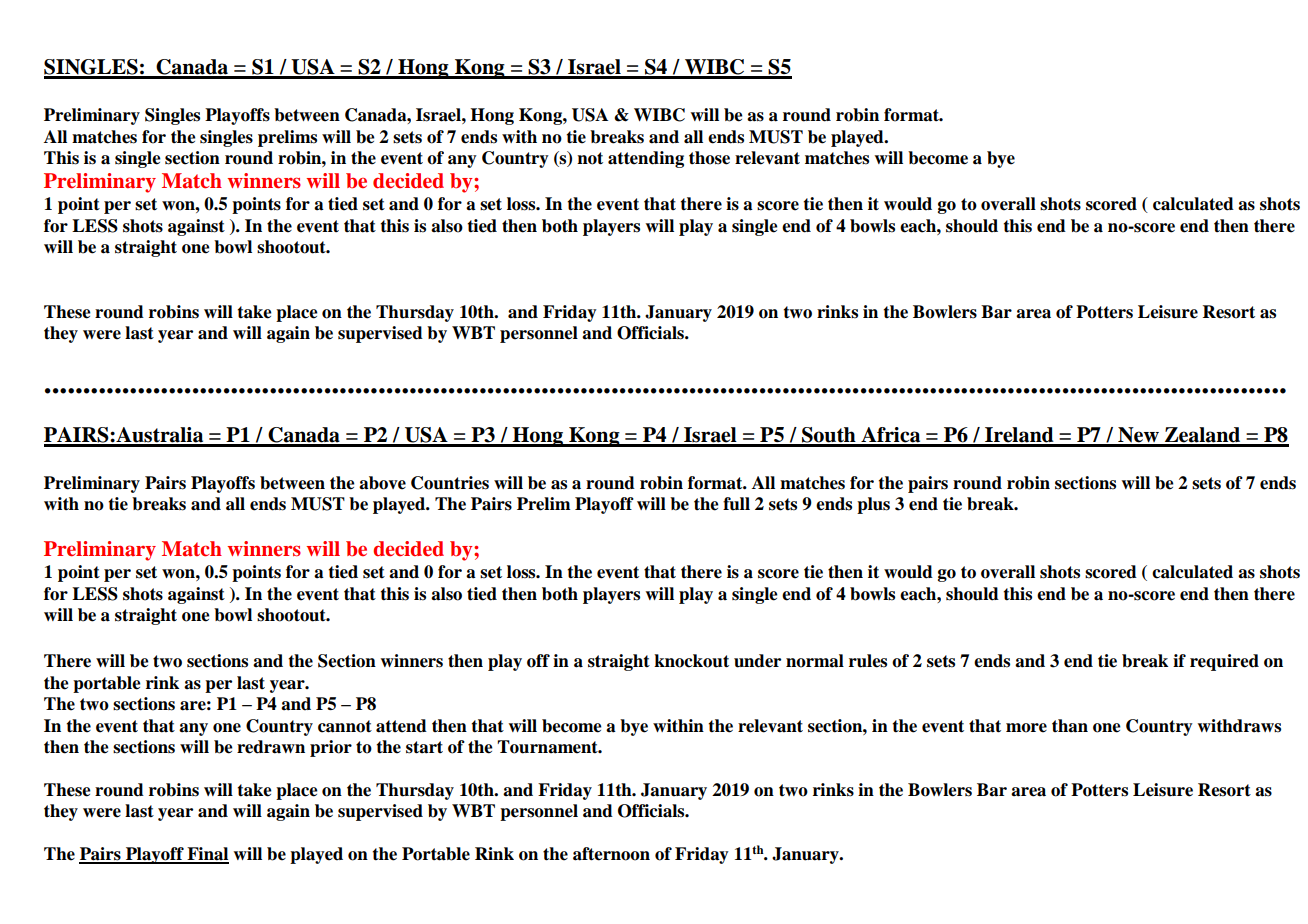 Image resolution: width=1308 pixels, height=924 pixels. Describe the element at coordinates (757, 661) in the page. I see `under` at that location.
